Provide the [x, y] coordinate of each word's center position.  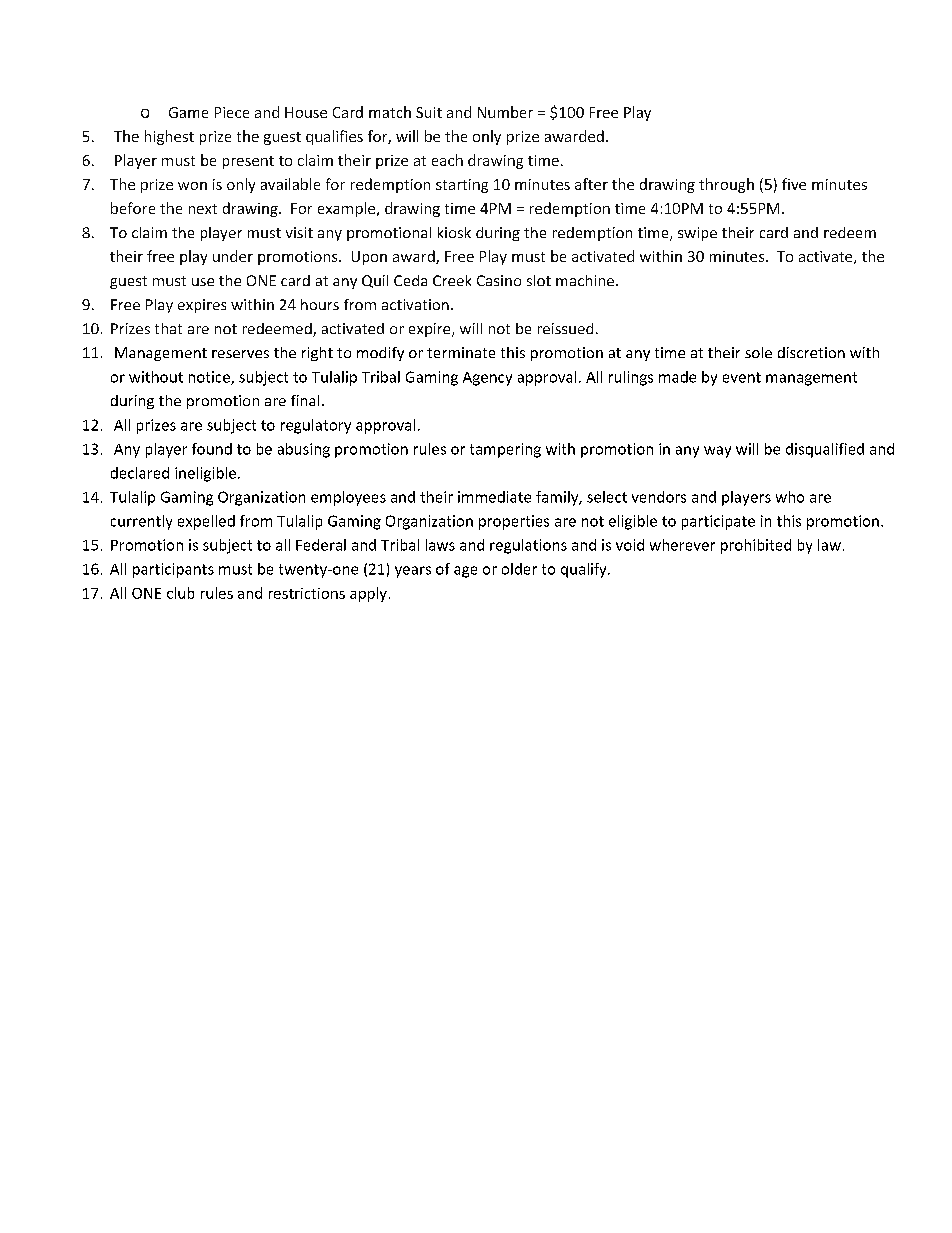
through [726, 185]
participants [173, 570]
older [519, 569]
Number [505, 112]
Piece [232, 112]
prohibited [756, 546]
